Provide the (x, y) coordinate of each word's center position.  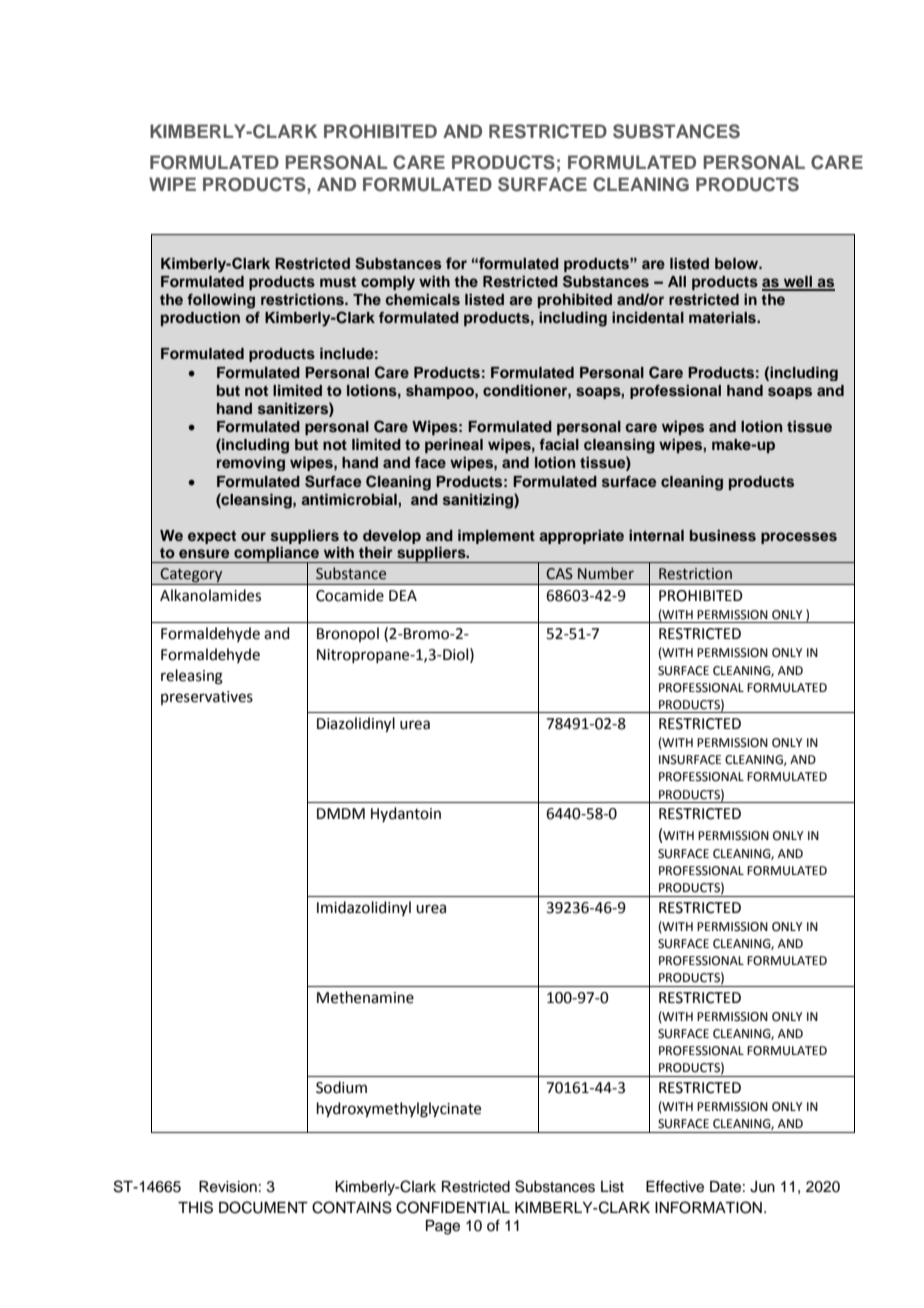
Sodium (341, 1087)
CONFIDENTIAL (453, 1207)
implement (496, 536)
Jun (762, 1187)
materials (723, 317)
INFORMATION (708, 1207)
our (253, 536)
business (723, 535)
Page (443, 1227)
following (221, 301)
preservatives (207, 698)
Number (606, 573)
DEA (403, 595)
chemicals (422, 299)
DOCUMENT (263, 1207)
